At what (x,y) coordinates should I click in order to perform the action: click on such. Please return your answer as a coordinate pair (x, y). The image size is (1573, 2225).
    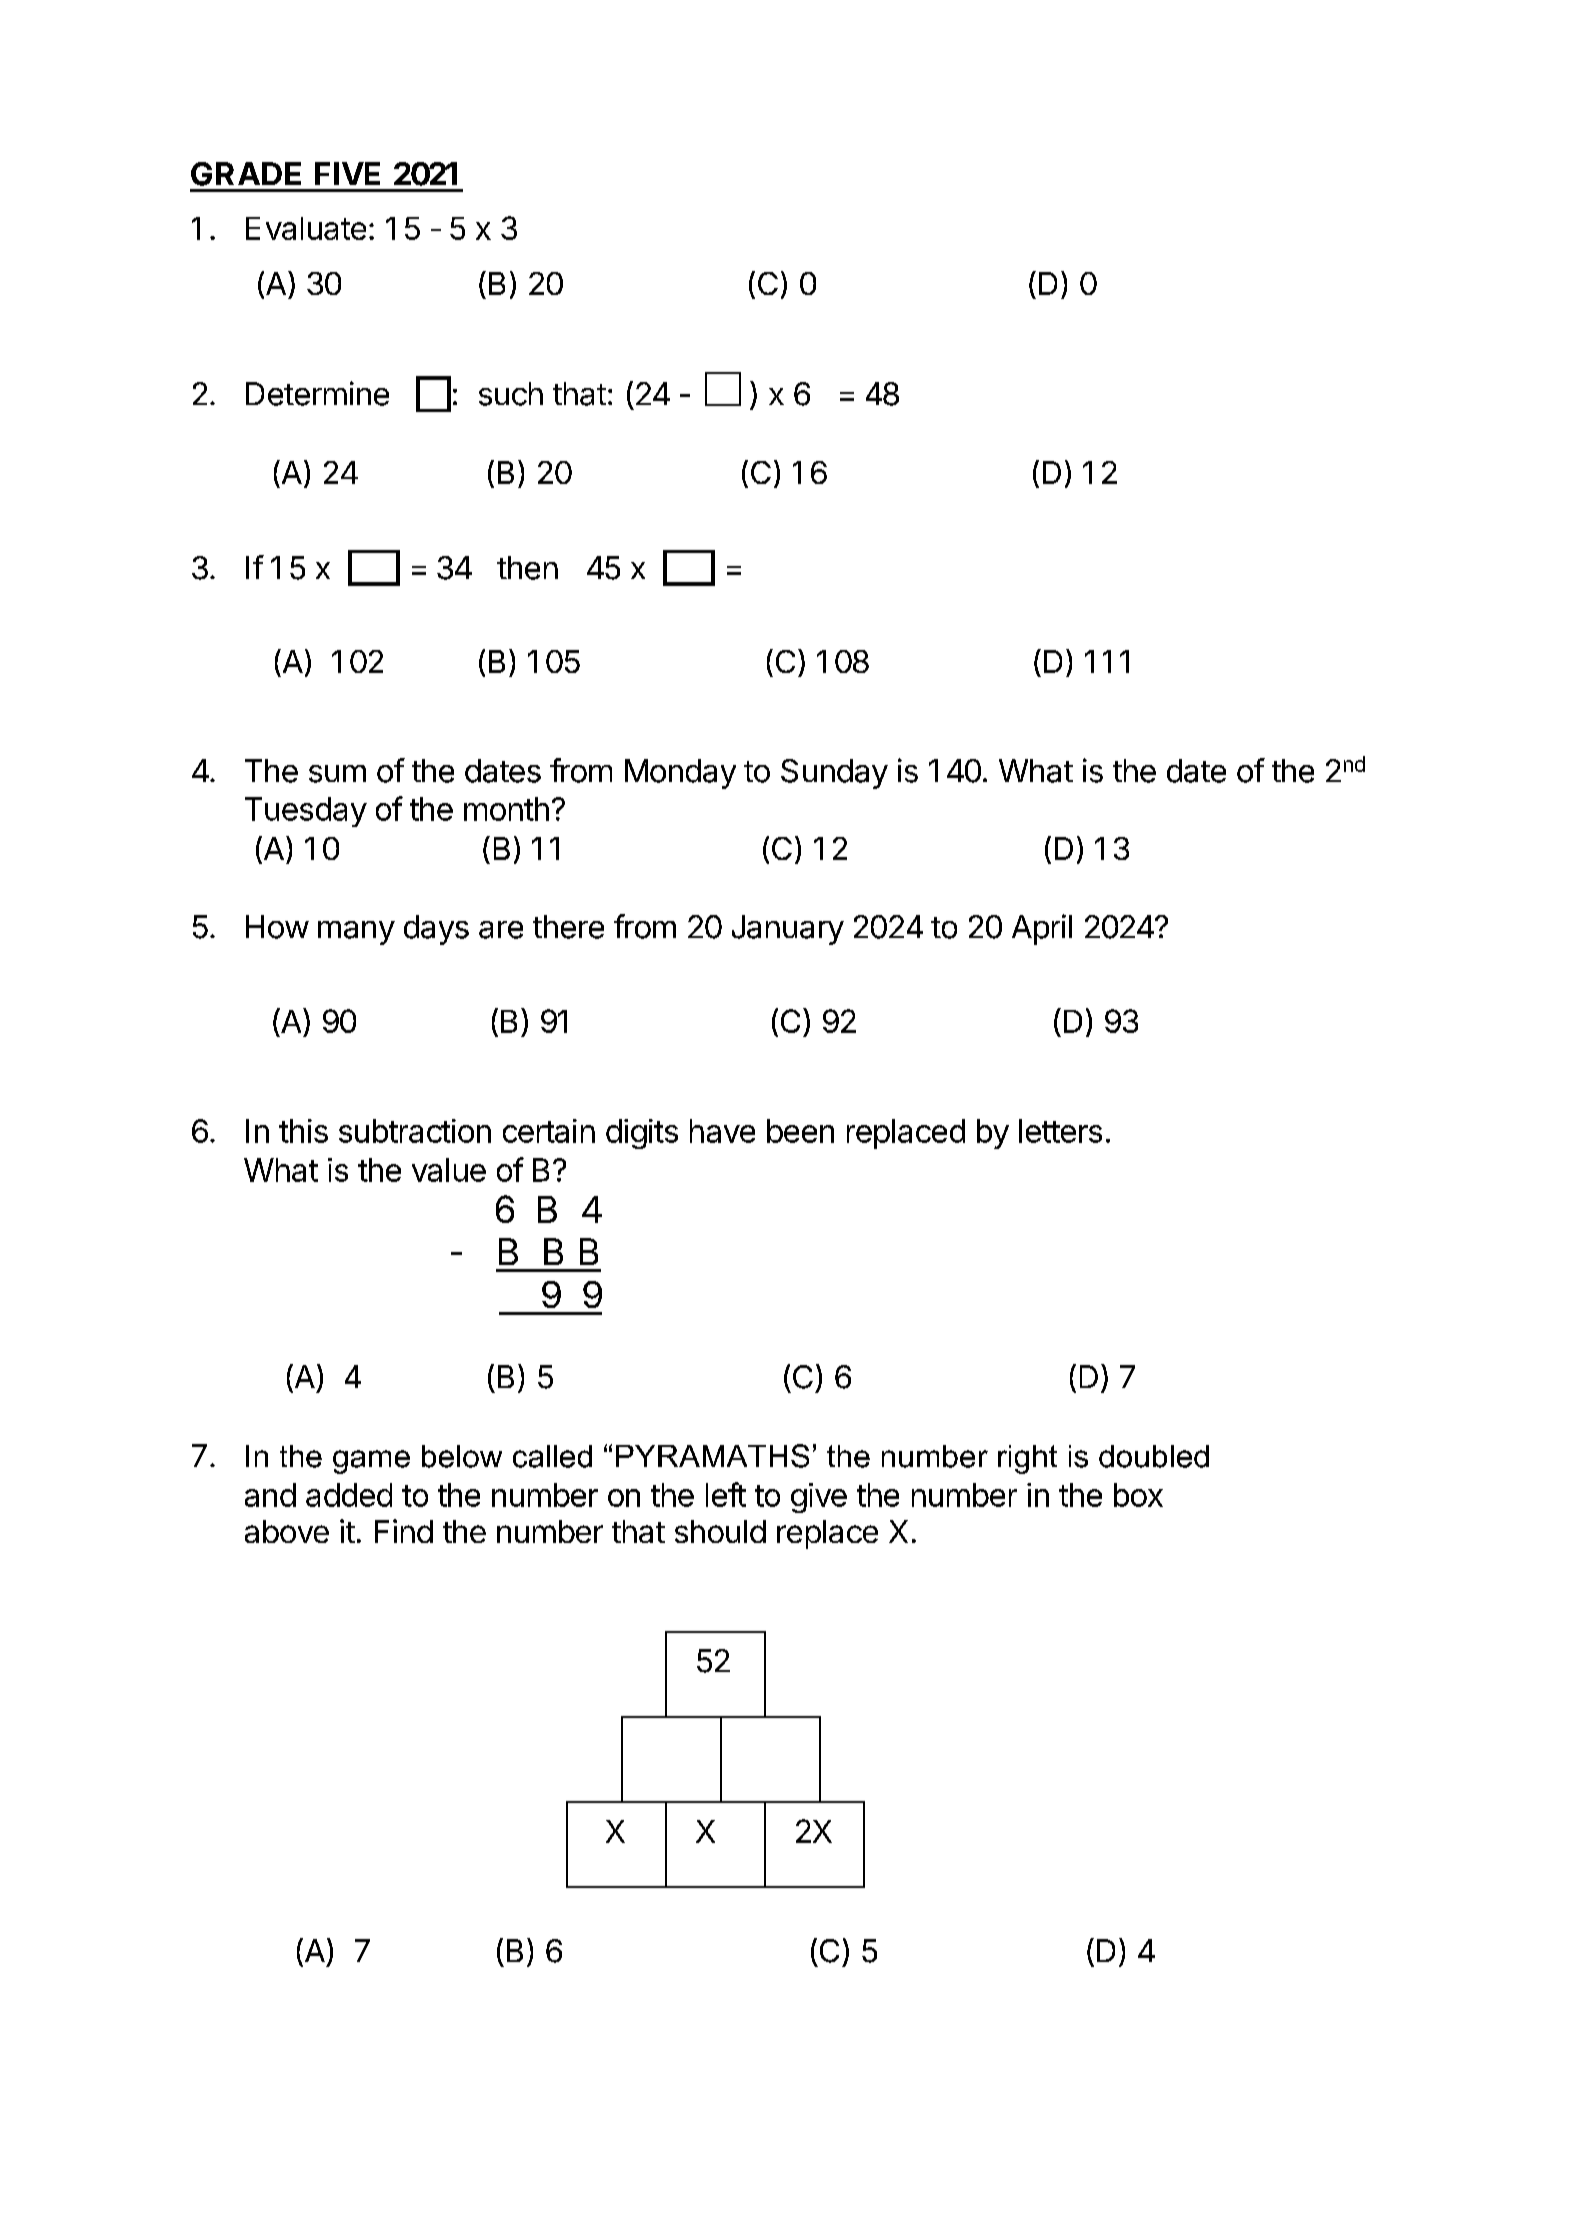
    Looking at the image, I should click on (511, 394).
